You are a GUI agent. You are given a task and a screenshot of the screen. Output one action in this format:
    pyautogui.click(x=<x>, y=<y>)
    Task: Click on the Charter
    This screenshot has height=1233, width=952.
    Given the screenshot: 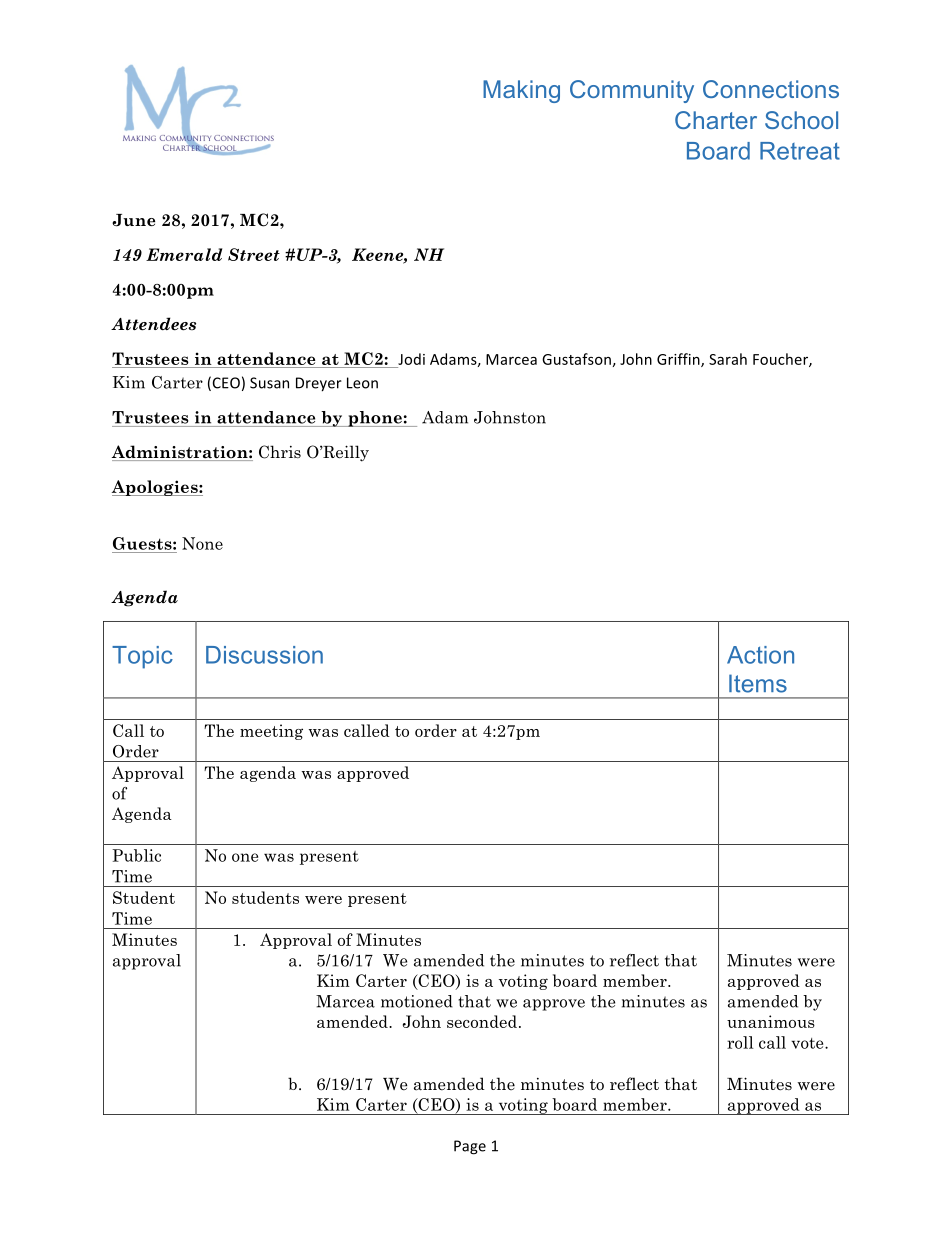 What is the action you would take?
    pyautogui.click(x=716, y=120)
